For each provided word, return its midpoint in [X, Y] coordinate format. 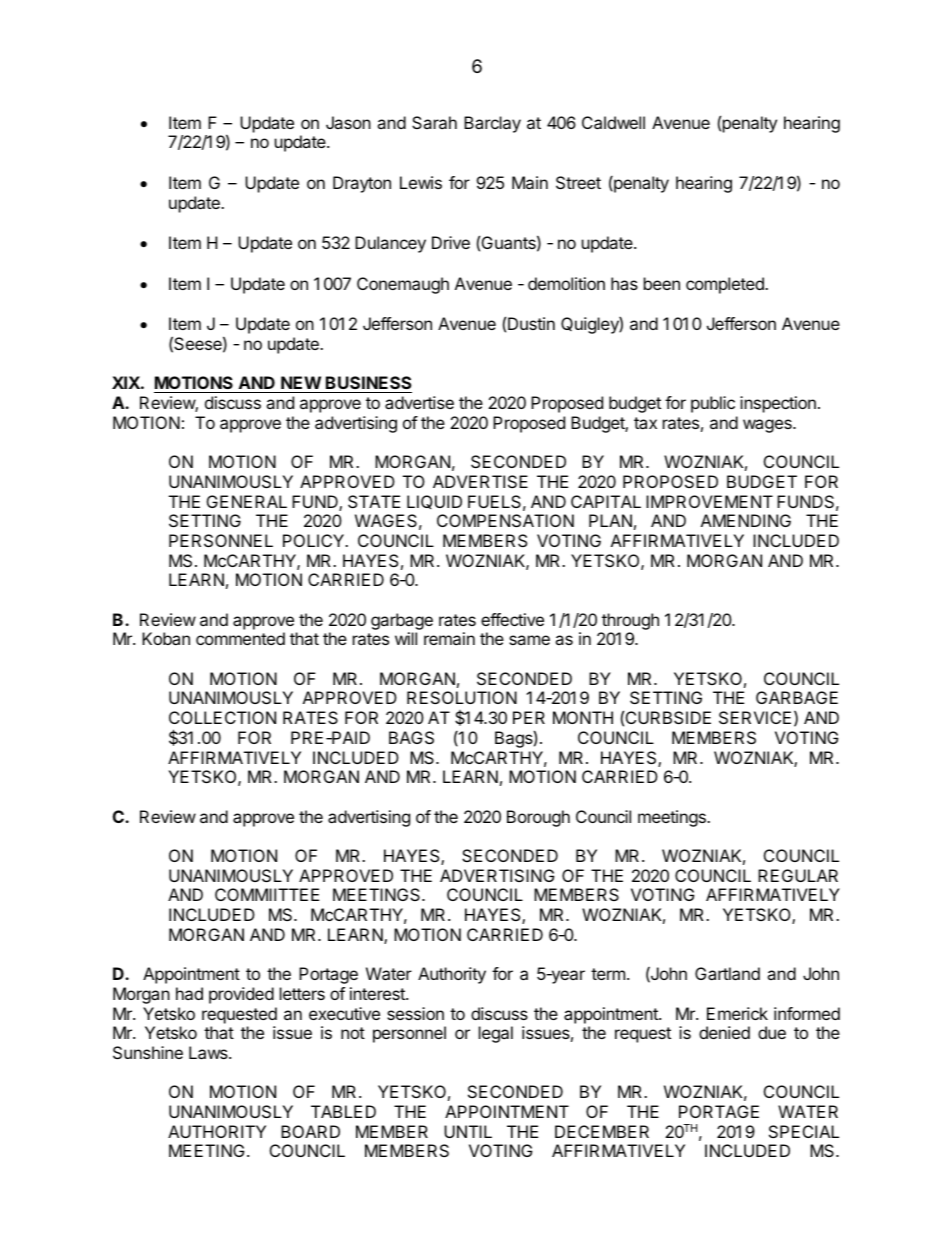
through [630, 621]
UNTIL [468, 1131]
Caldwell [613, 122]
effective [512, 619]
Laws [209, 1052]
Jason [348, 122]
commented [240, 638]
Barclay [492, 124]
